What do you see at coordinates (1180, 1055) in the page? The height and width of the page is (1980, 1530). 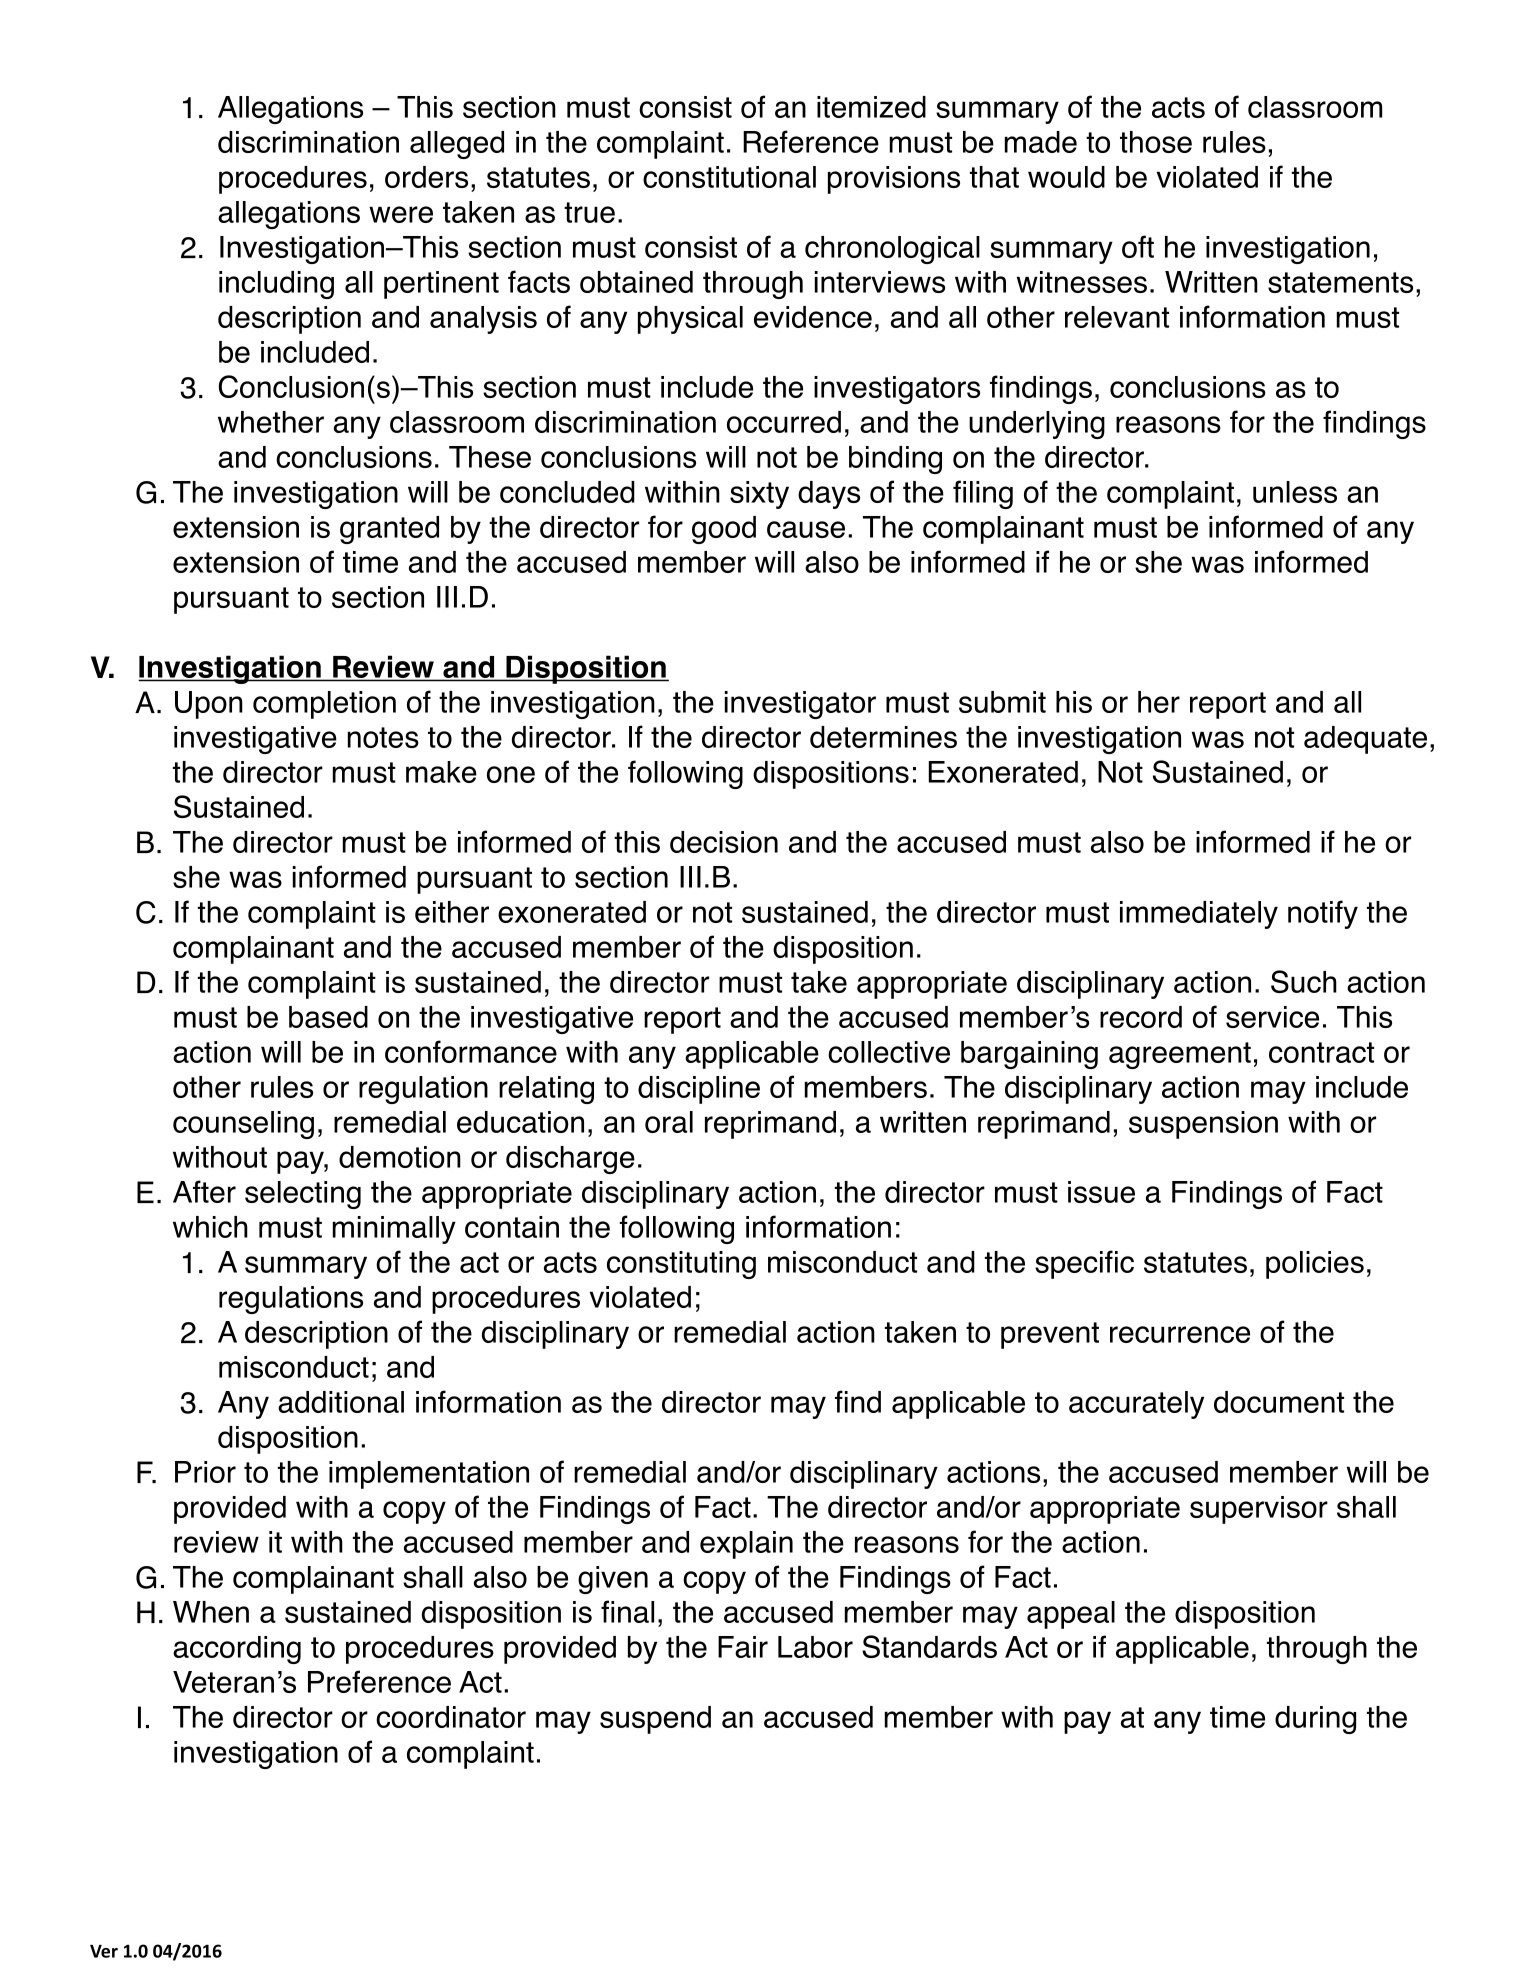 I see `agreement` at bounding box center [1180, 1055].
